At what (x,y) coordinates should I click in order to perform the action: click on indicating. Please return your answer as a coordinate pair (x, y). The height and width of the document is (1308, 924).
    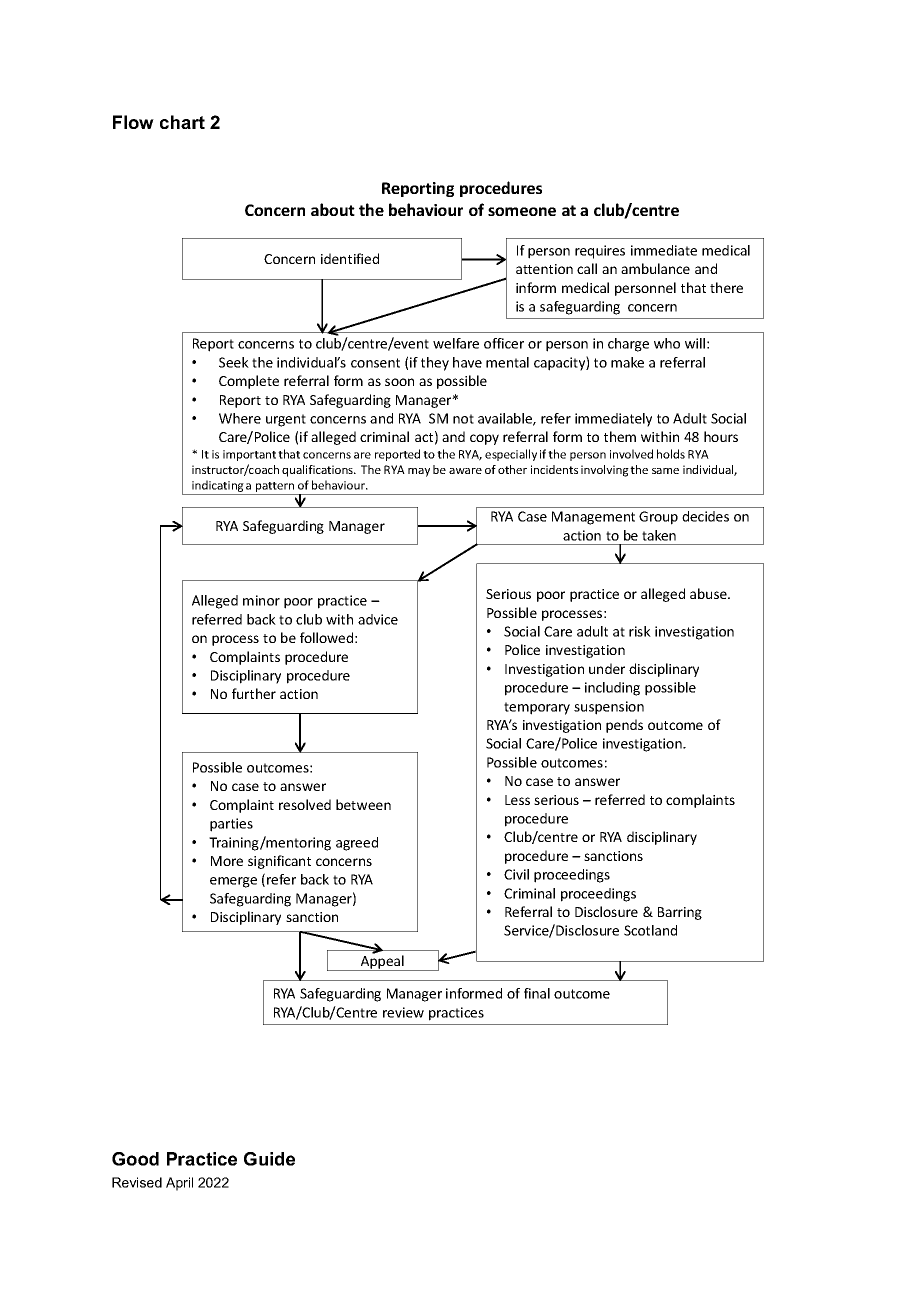
    Looking at the image, I should click on (218, 487).
